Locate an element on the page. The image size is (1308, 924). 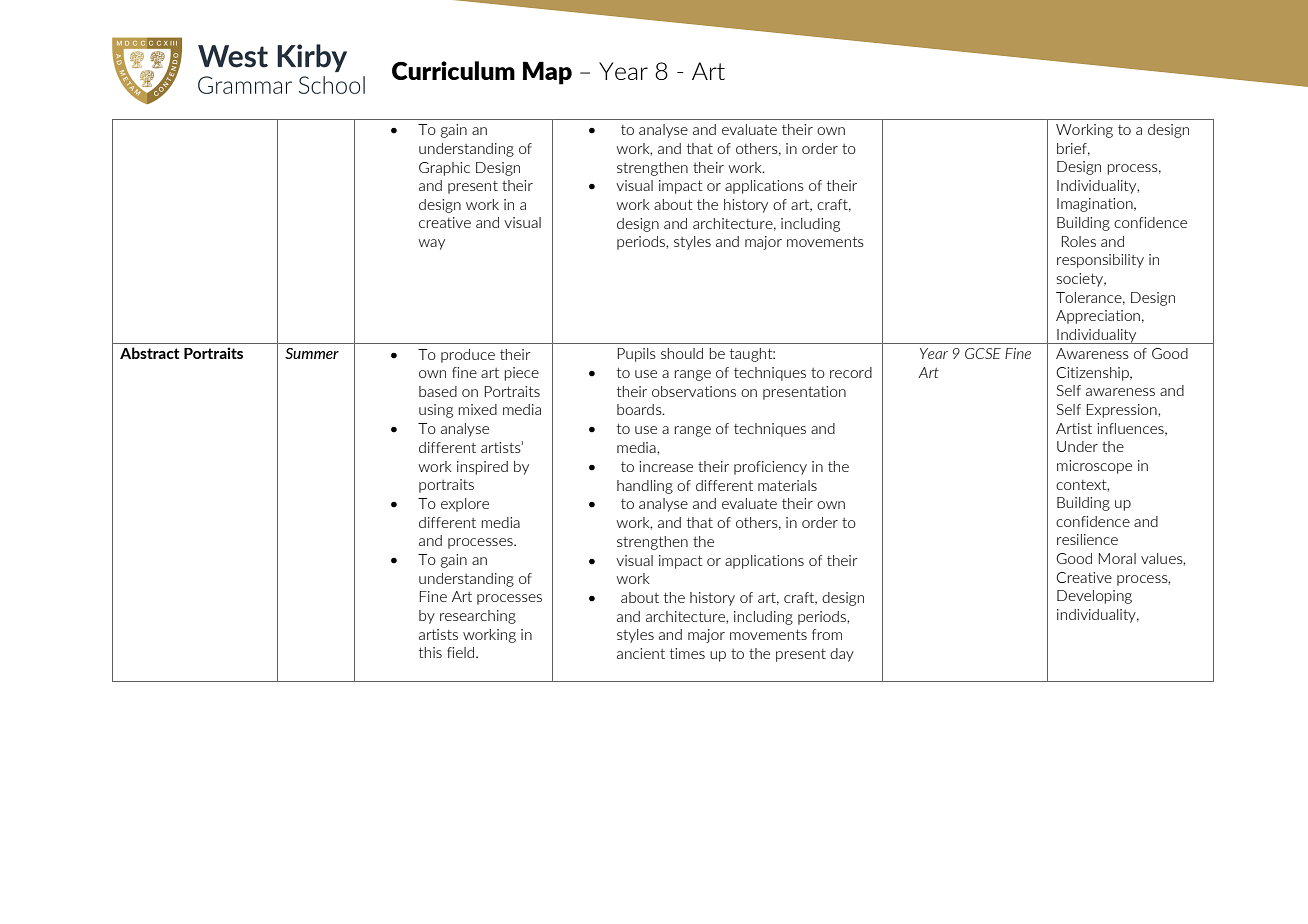
using is located at coordinates (436, 411).
